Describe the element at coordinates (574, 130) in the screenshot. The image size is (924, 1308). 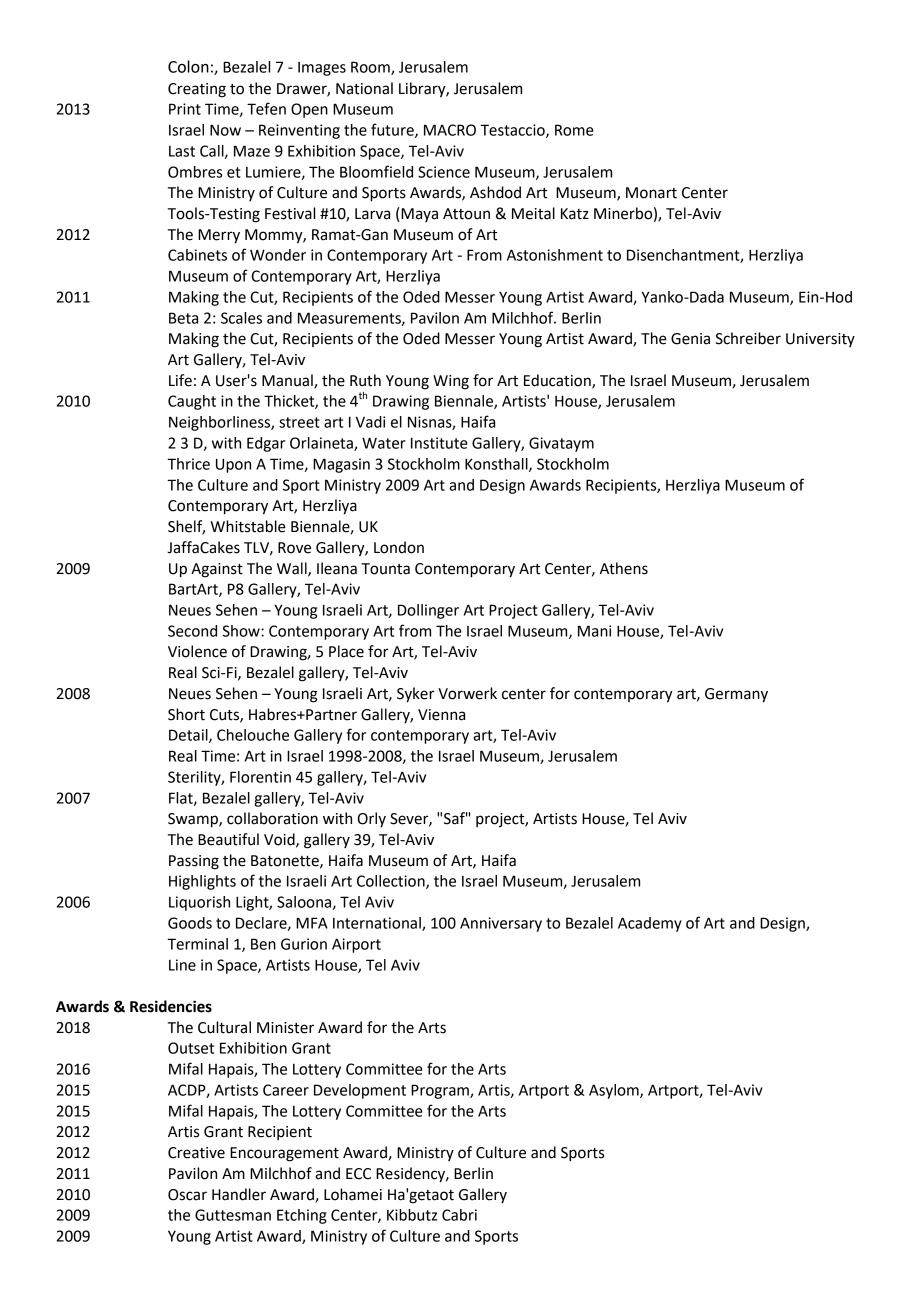
I see `Rome` at that location.
